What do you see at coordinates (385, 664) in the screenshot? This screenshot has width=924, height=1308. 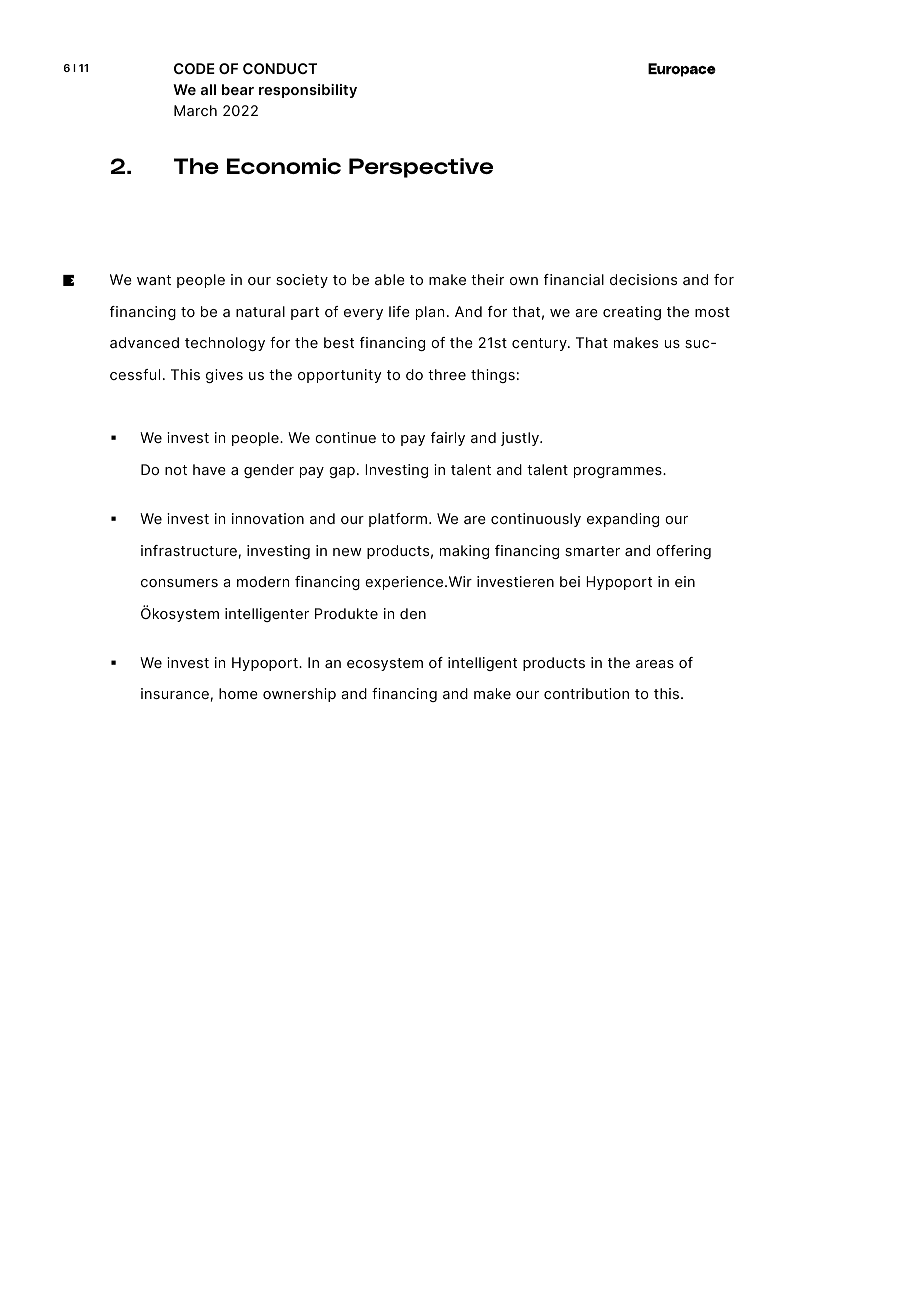 I see `ecosystem` at bounding box center [385, 664].
